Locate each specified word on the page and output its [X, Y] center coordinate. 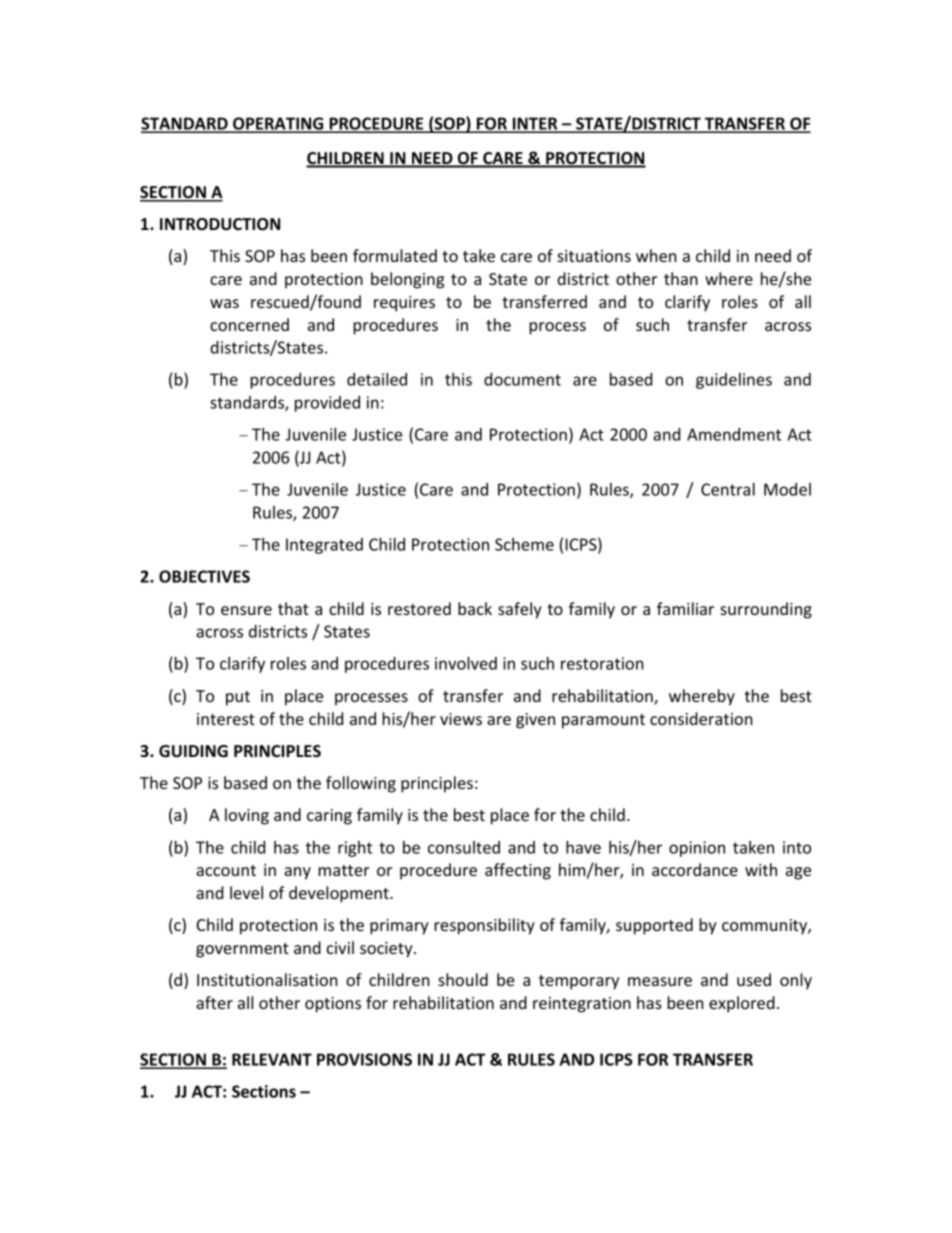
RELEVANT [272, 1059]
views [461, 719]
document [522, 379]
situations [594, 256]
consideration [701, 718]
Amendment [734, 434]
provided [327, 404]
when [656, 255]
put [238, 698]
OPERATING [278, 124]
